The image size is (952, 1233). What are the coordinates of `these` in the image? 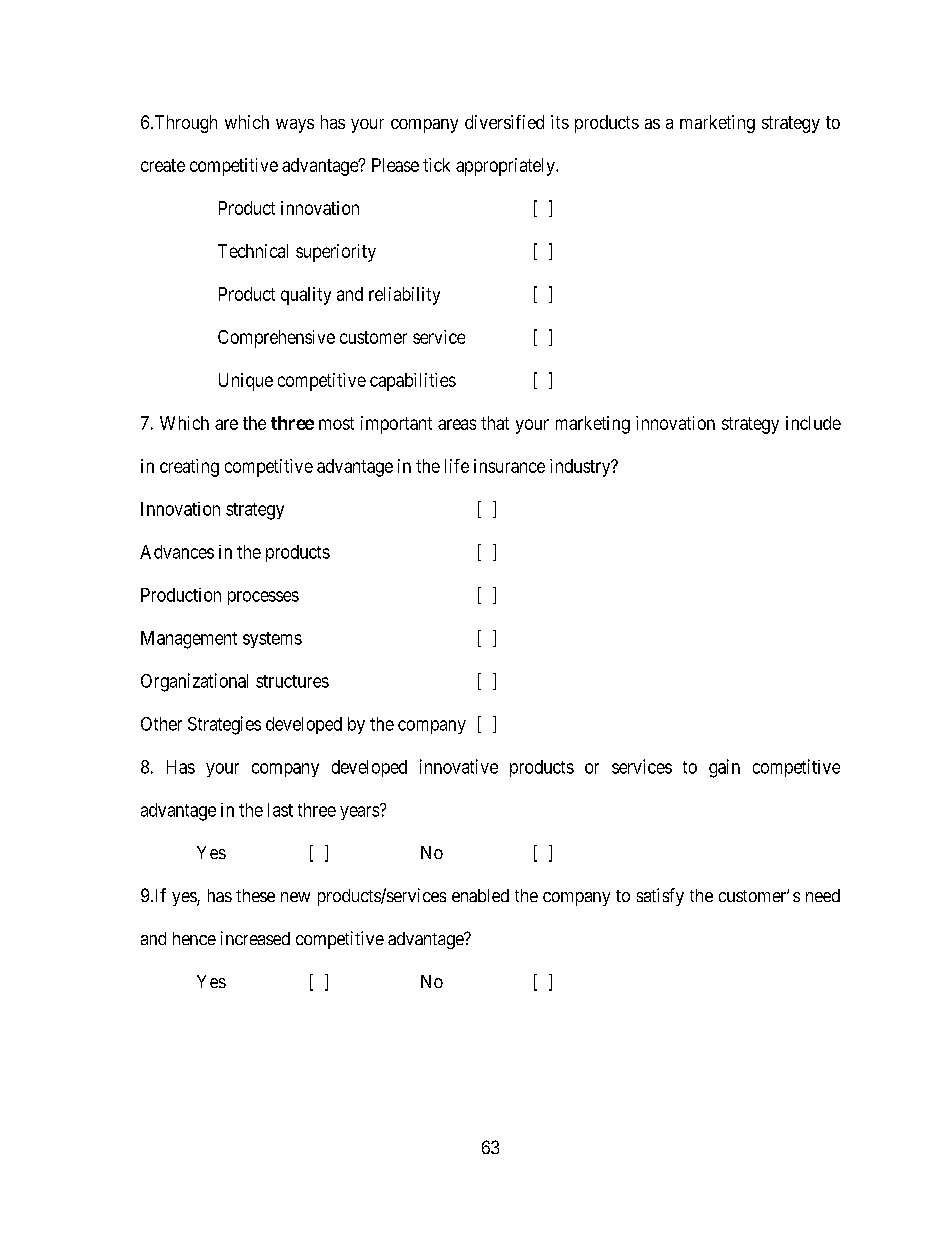 It's located at (255, 895).
